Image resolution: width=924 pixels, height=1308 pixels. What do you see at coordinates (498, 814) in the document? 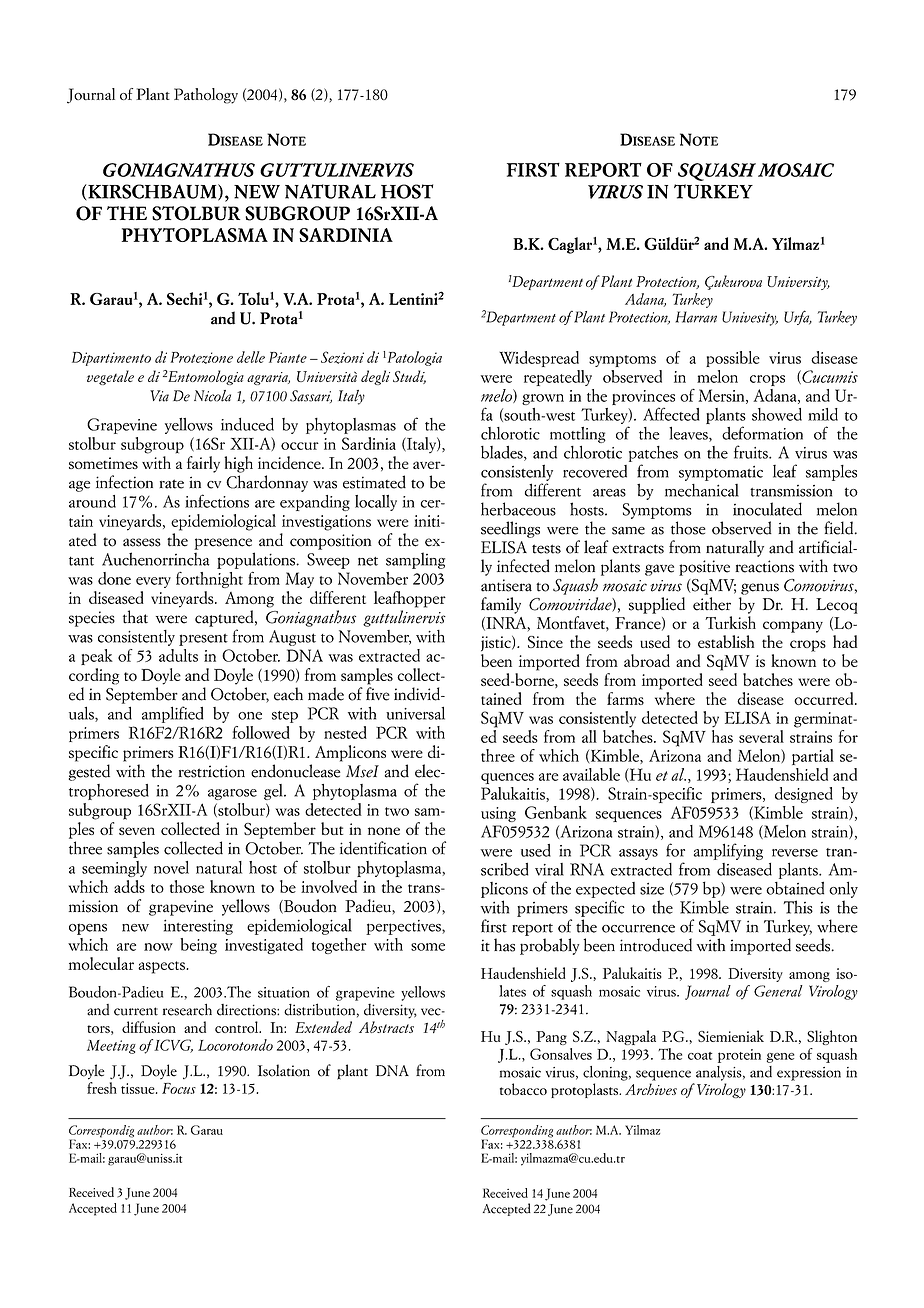
I see `using` at bounding box center [498, 814].
